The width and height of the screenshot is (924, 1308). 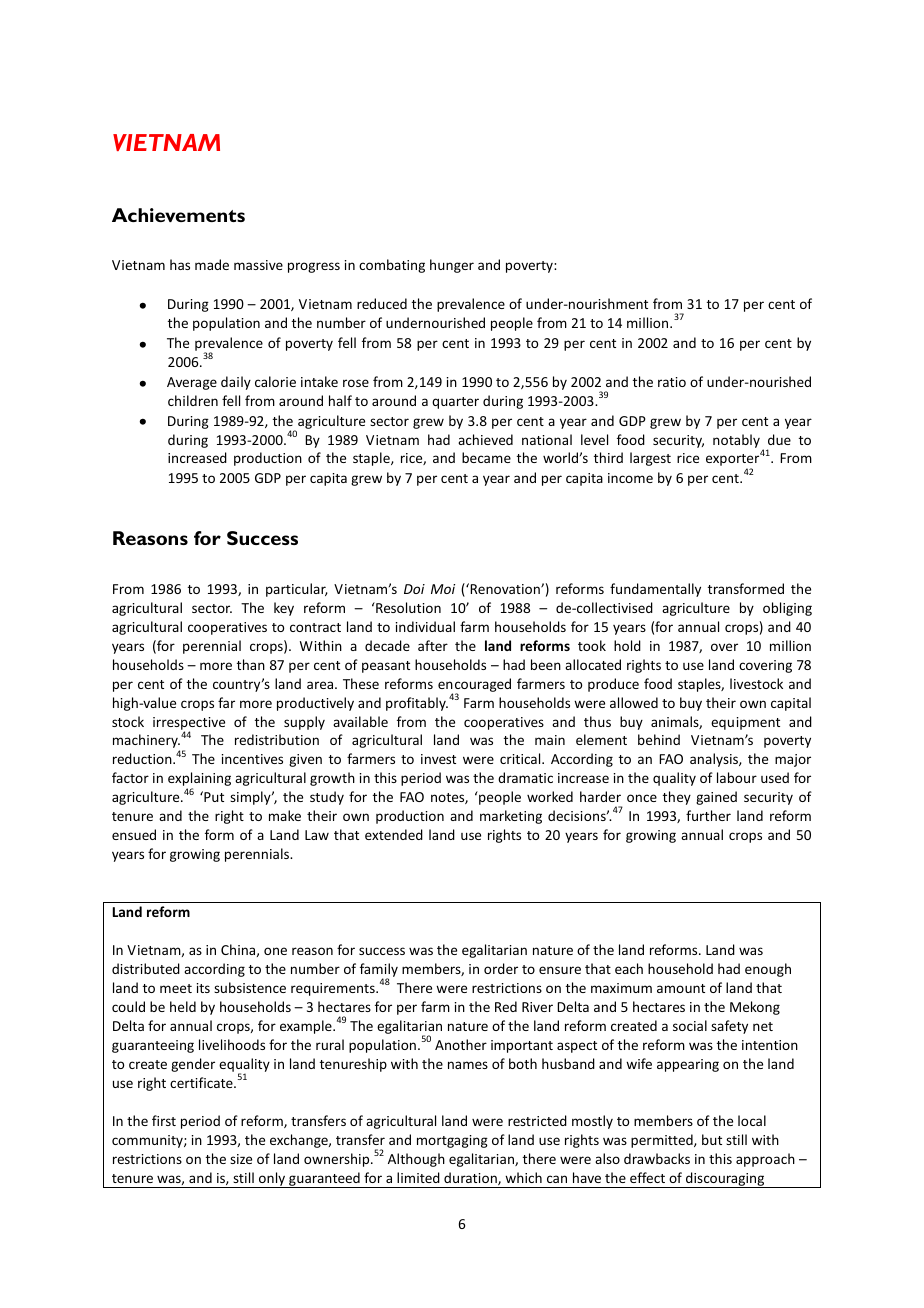 I want to click on discouraging, so click(x=725, y=1180).
